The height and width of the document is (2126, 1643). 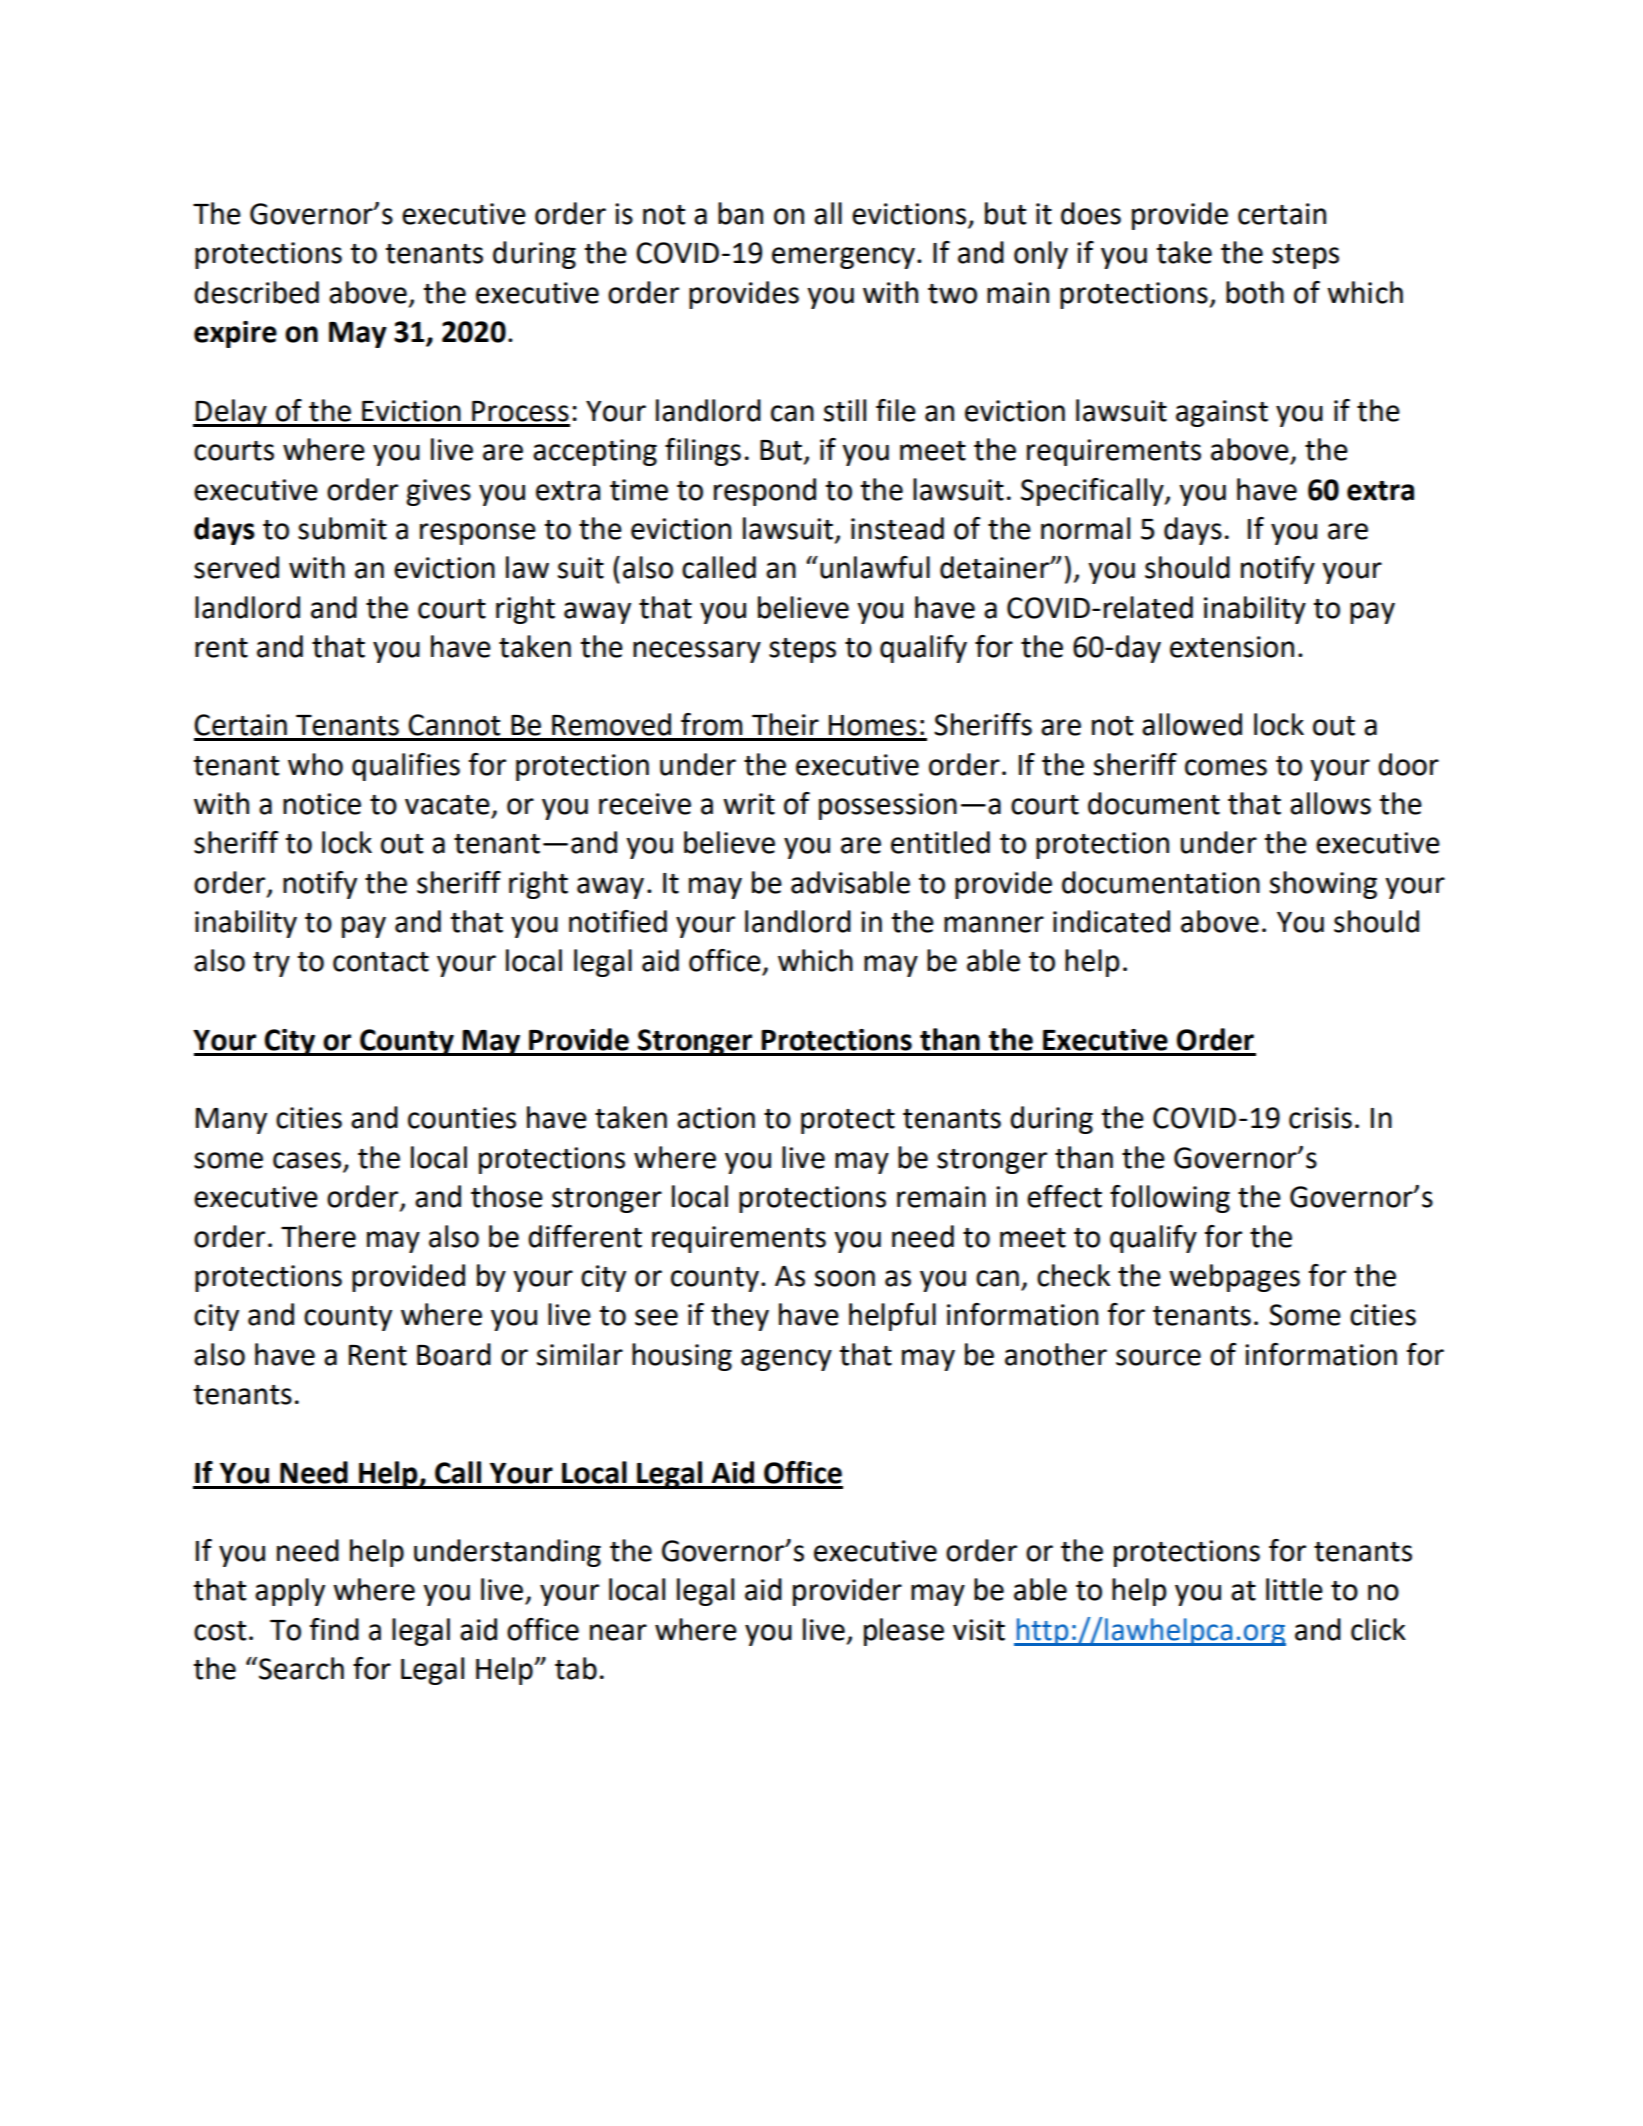 What do you see at coordinates (749, 804) in the document?
I see `writ` at bounding box center [749, 804].
